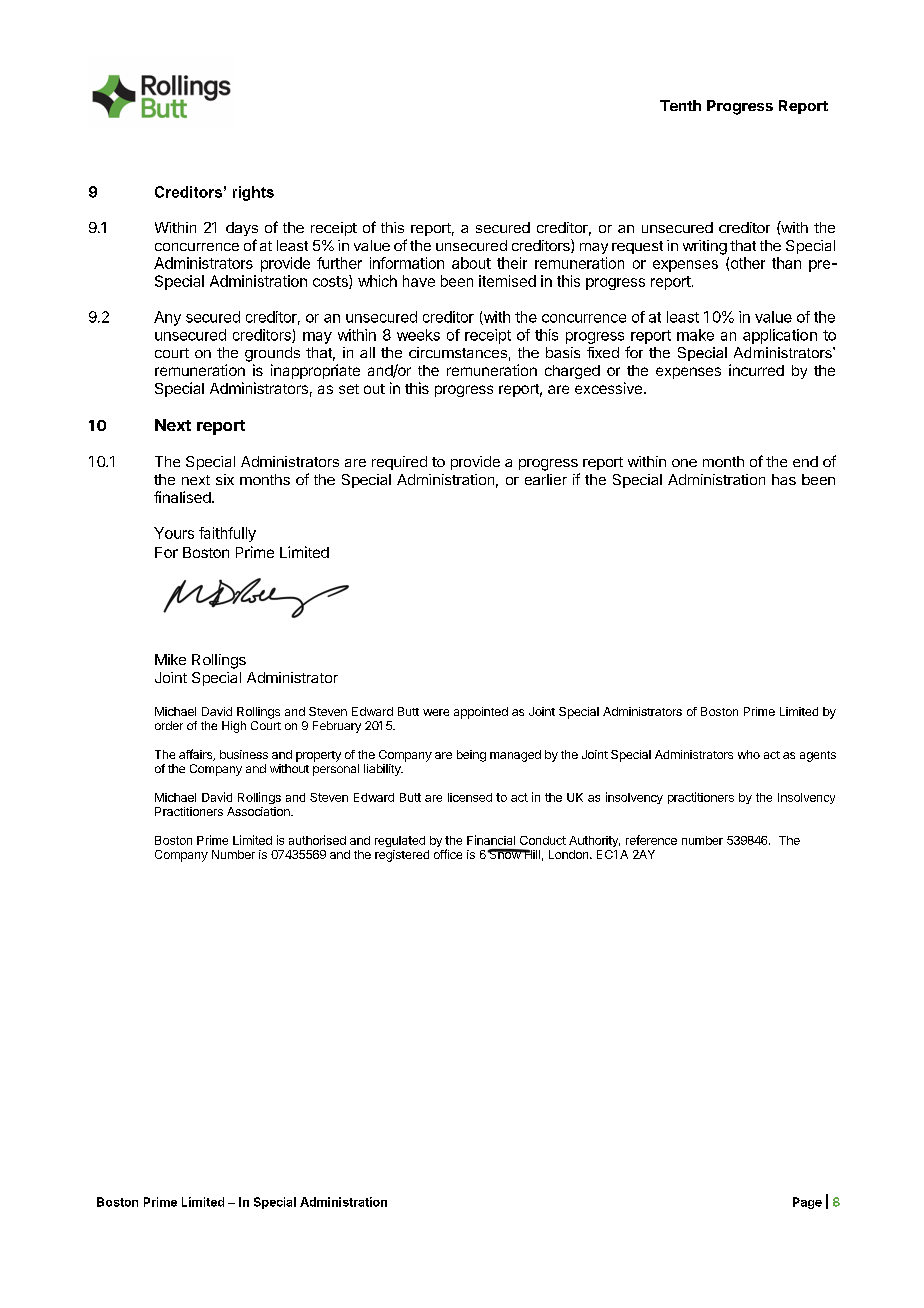  Describe the element at coordinates (512, 263) in the screenshot. I see `their` at that location.
